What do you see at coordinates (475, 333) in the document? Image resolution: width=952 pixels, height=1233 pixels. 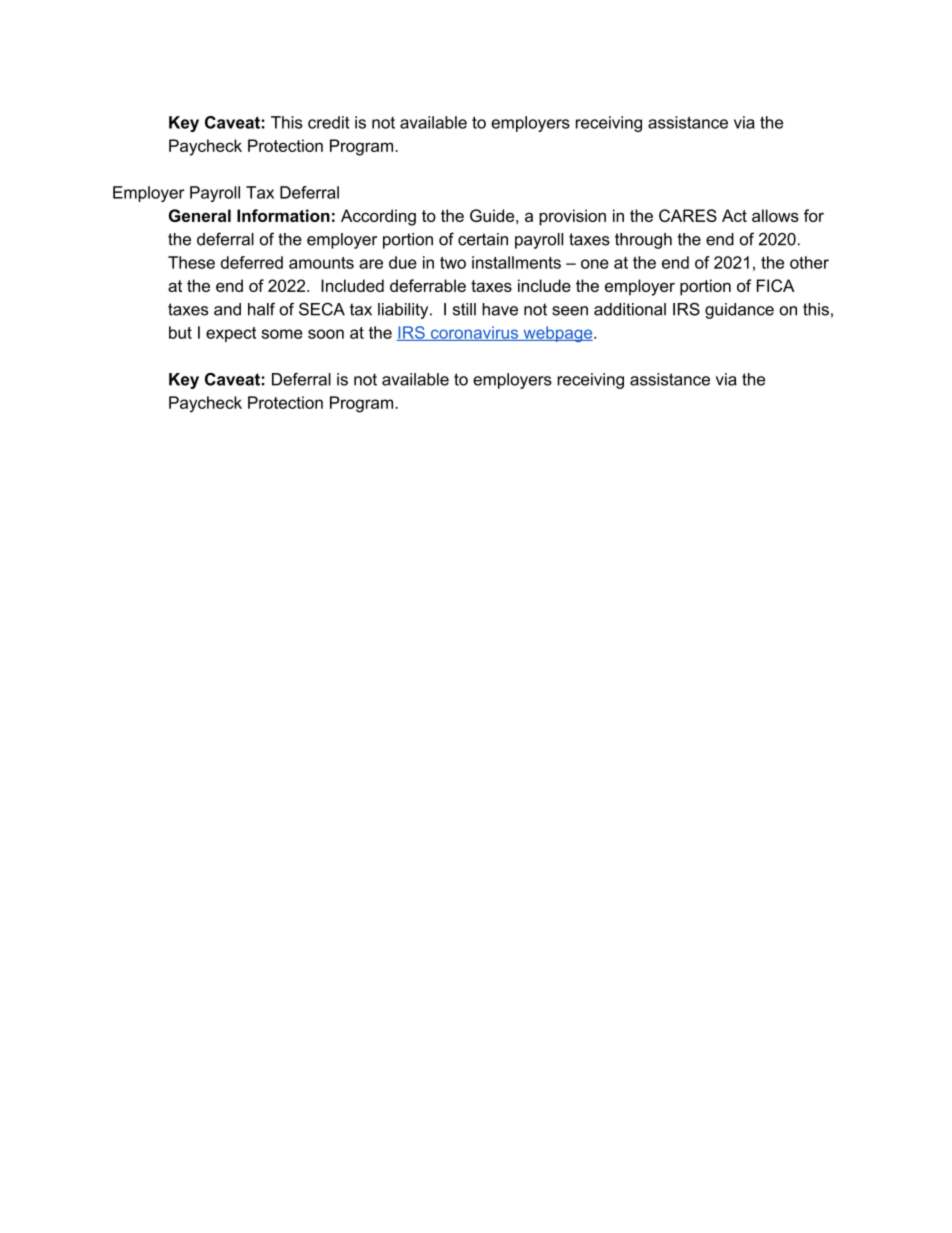 I see `coronavirus` at bounding box center [475, 333].
